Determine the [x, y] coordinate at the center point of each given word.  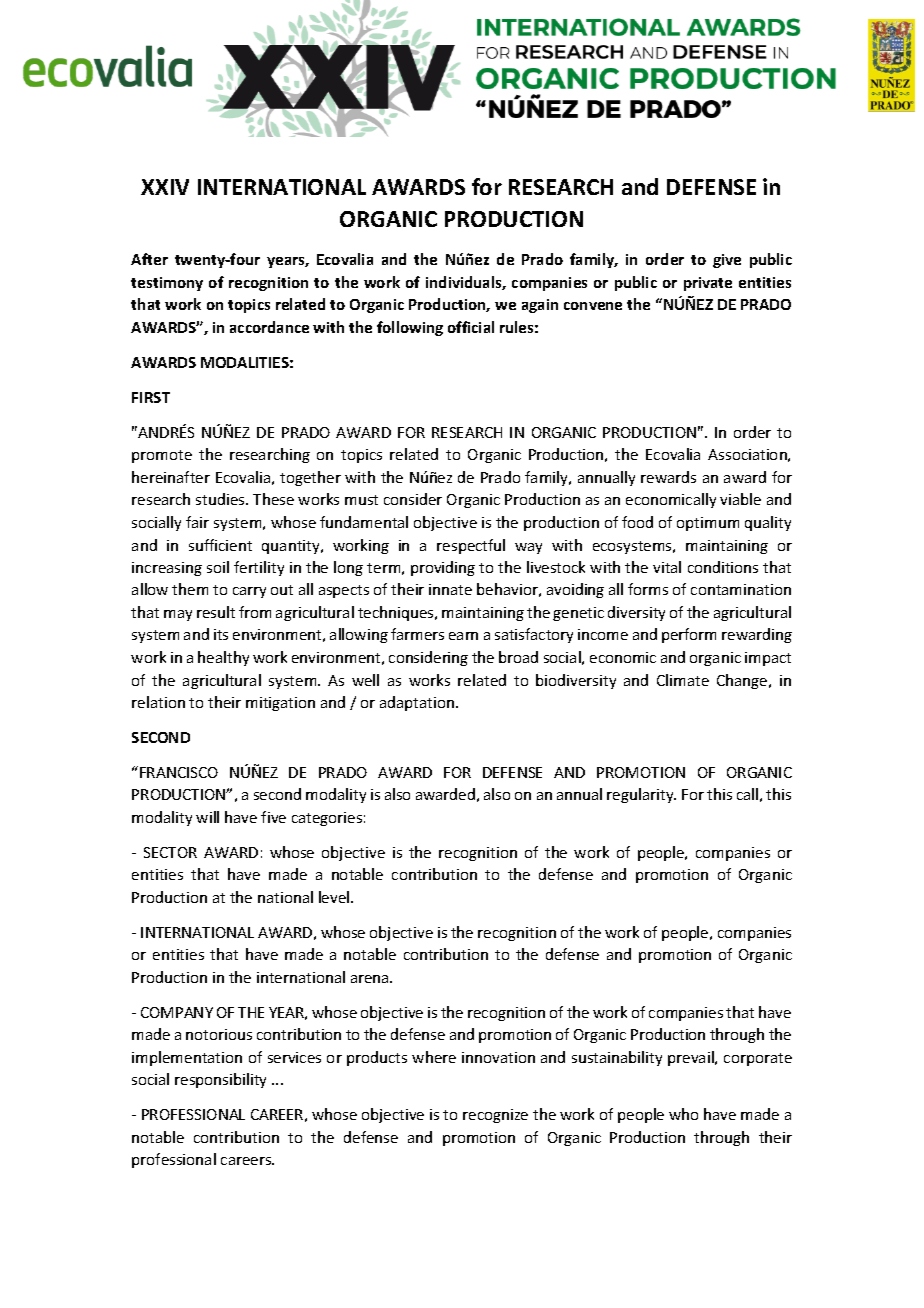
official [471, 327]
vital [667, 567]
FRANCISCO [179, 772]
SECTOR [170, 852]
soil [218, 567]
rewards [668, 477]
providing [443, 568]
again [540, 306]
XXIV [165, 187]
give [727, 261]
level [335, 897]
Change [743, 681]
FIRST [151, 397]
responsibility [220, 1080]
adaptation [418, 703]
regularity [641, 795]
